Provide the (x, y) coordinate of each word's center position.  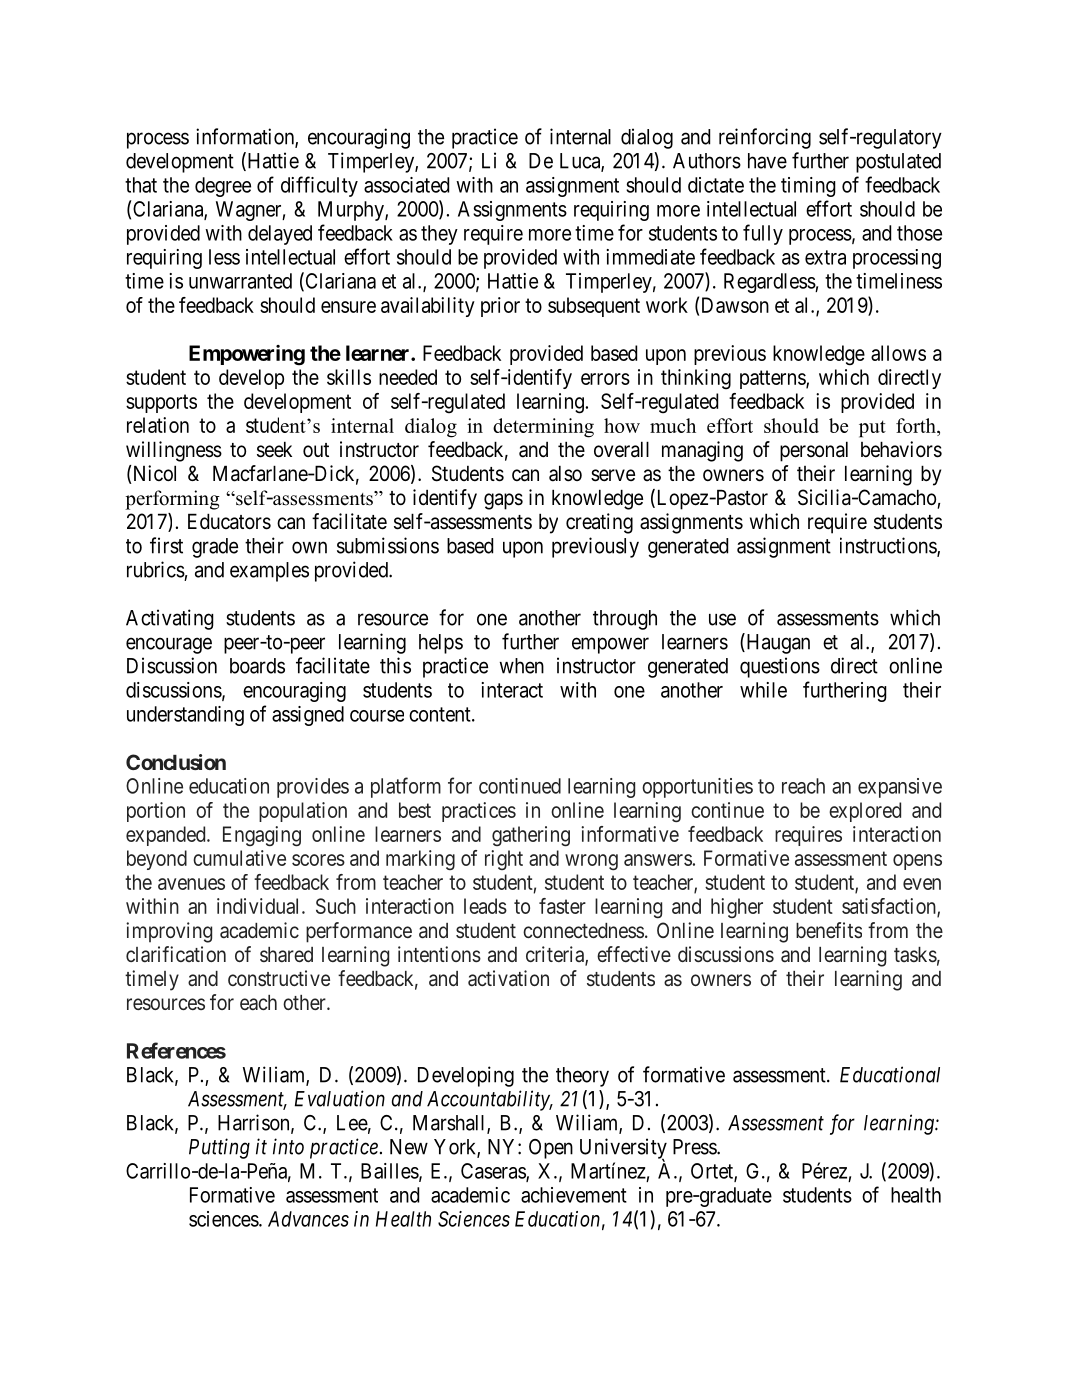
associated (406, 185)
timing (808, 187)
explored (865, 812)
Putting (219, 1148)
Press (695, 1147)
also (565, 473)
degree (223, 187)
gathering (531, 836)
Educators (229, 521)
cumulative (239, 858)
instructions (889, 546)
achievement (574, 1195)
